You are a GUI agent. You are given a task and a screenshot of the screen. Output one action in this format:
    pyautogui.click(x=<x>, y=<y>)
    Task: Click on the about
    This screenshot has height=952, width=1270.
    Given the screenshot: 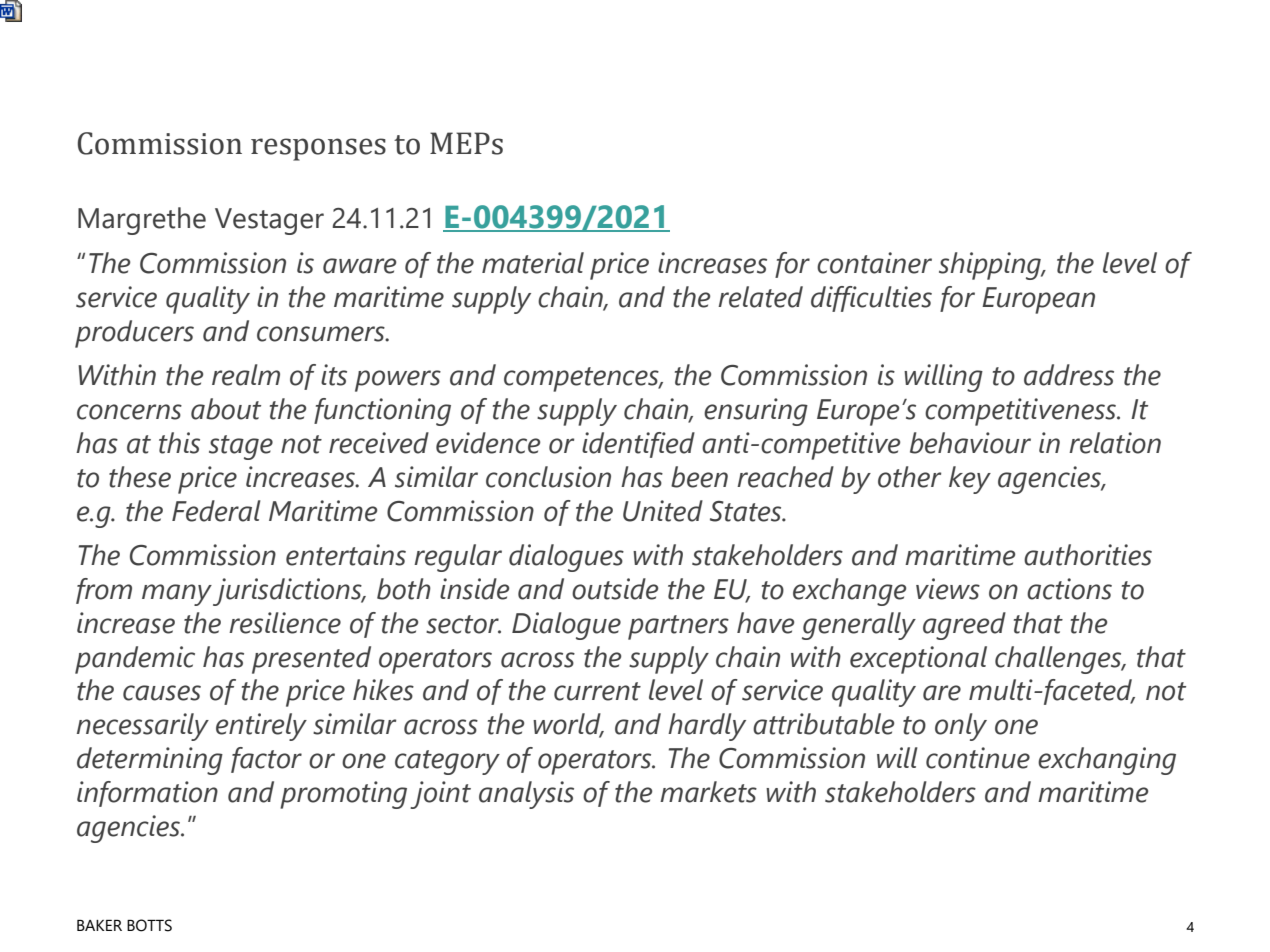 What is the action you would take?
    pyautogui.click(x=226, y=409)
